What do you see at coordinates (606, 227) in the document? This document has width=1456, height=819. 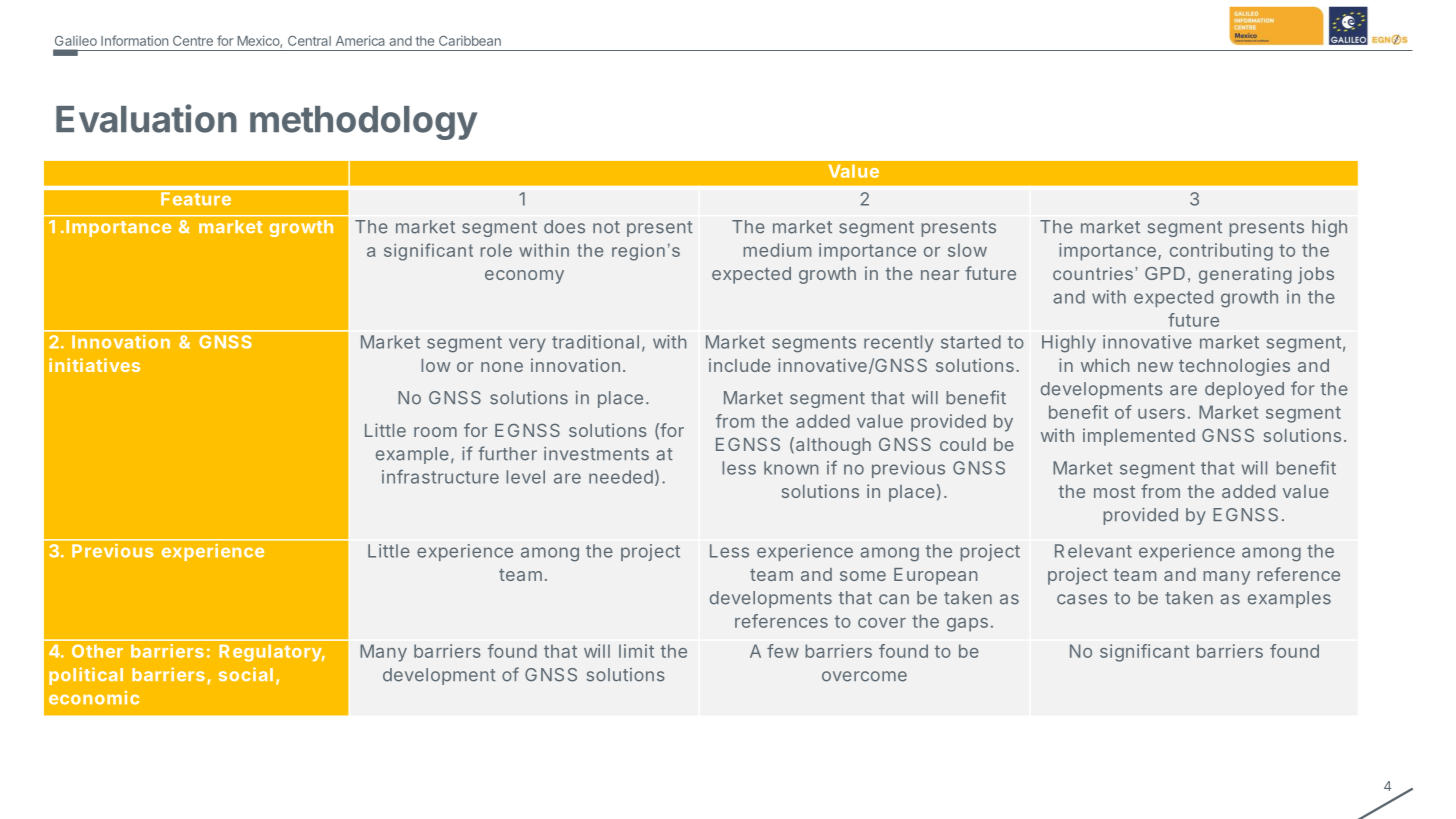 I see `not` at bounding box center [606, 227].
